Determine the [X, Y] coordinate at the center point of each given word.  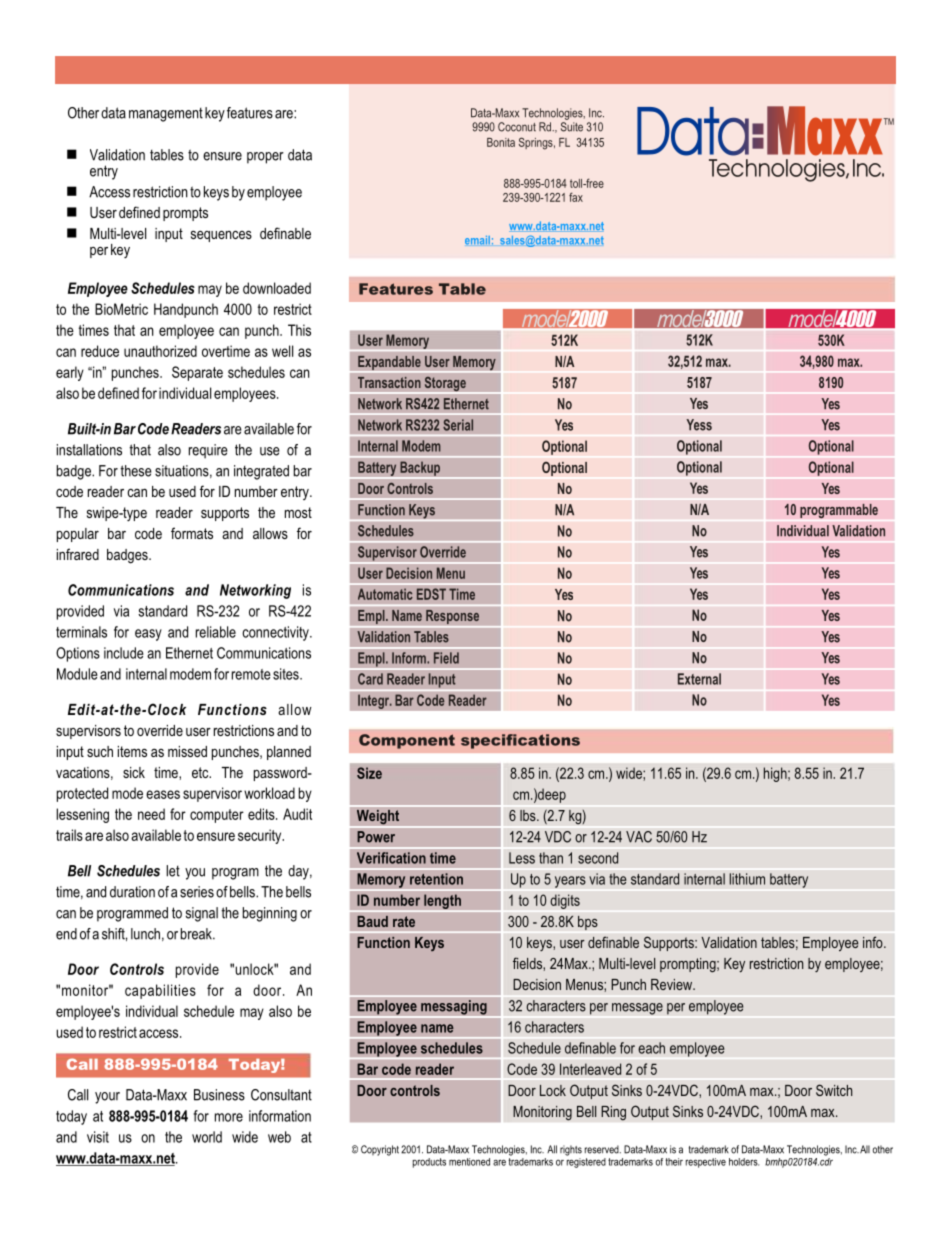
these [136, 471]
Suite [572, 127]
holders [744, 1162]
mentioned [469, 1162]
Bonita [501, 142]
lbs [529, 815]
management [166, 115]
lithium [747, 879]
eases [163, 794]
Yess [699, 425]
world [207, 1137]
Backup [420, 468]
